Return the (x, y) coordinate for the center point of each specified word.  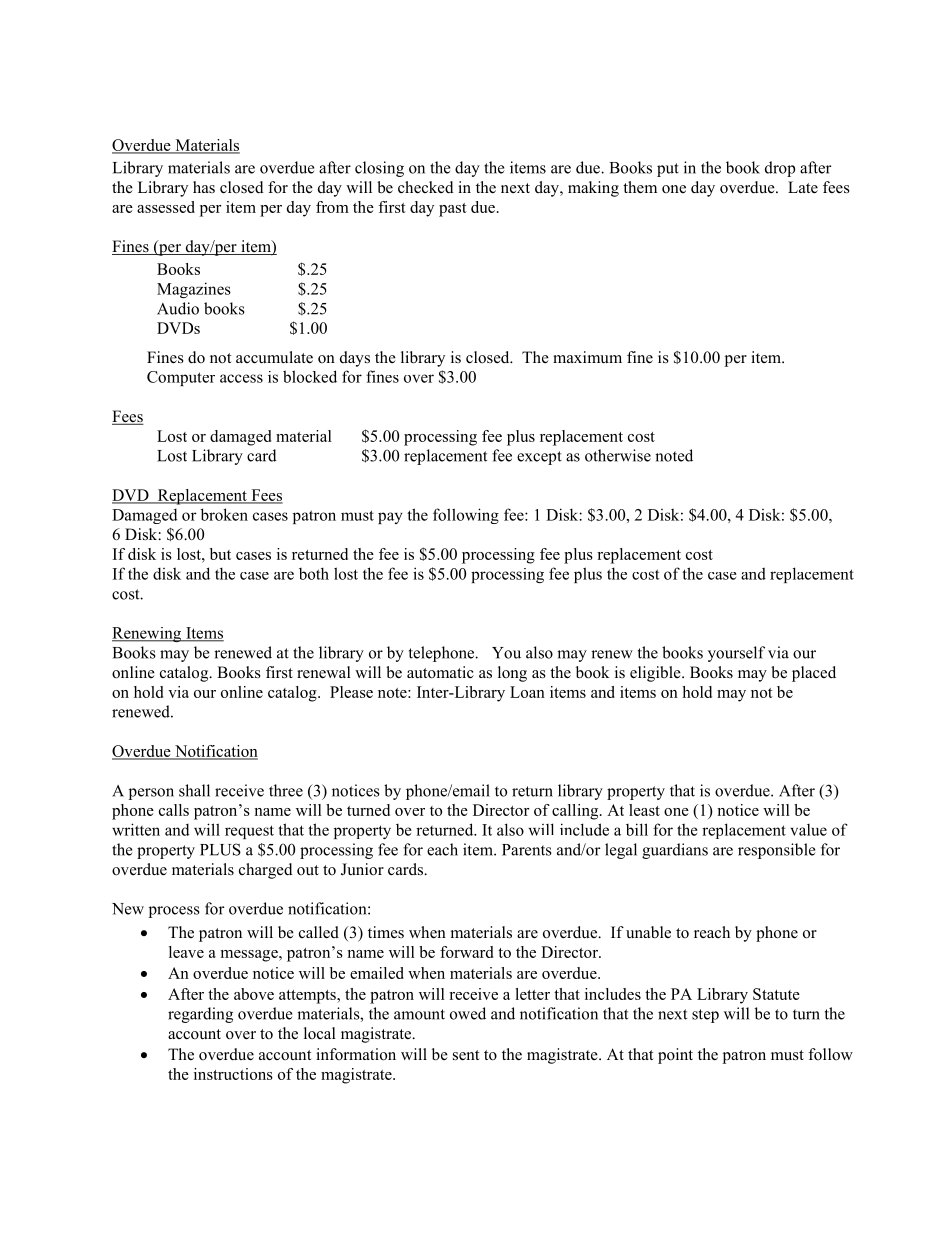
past (453, 210)
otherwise (618, 455)
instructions (233, 1074)
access (241, 378)
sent (466, 1055)
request (249, 832)
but (220, 554)
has (204, 187)
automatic (440, 672)
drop (780, 169)
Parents (527, 850)
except (539, 458)
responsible (776, 851)
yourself (736, 654)
